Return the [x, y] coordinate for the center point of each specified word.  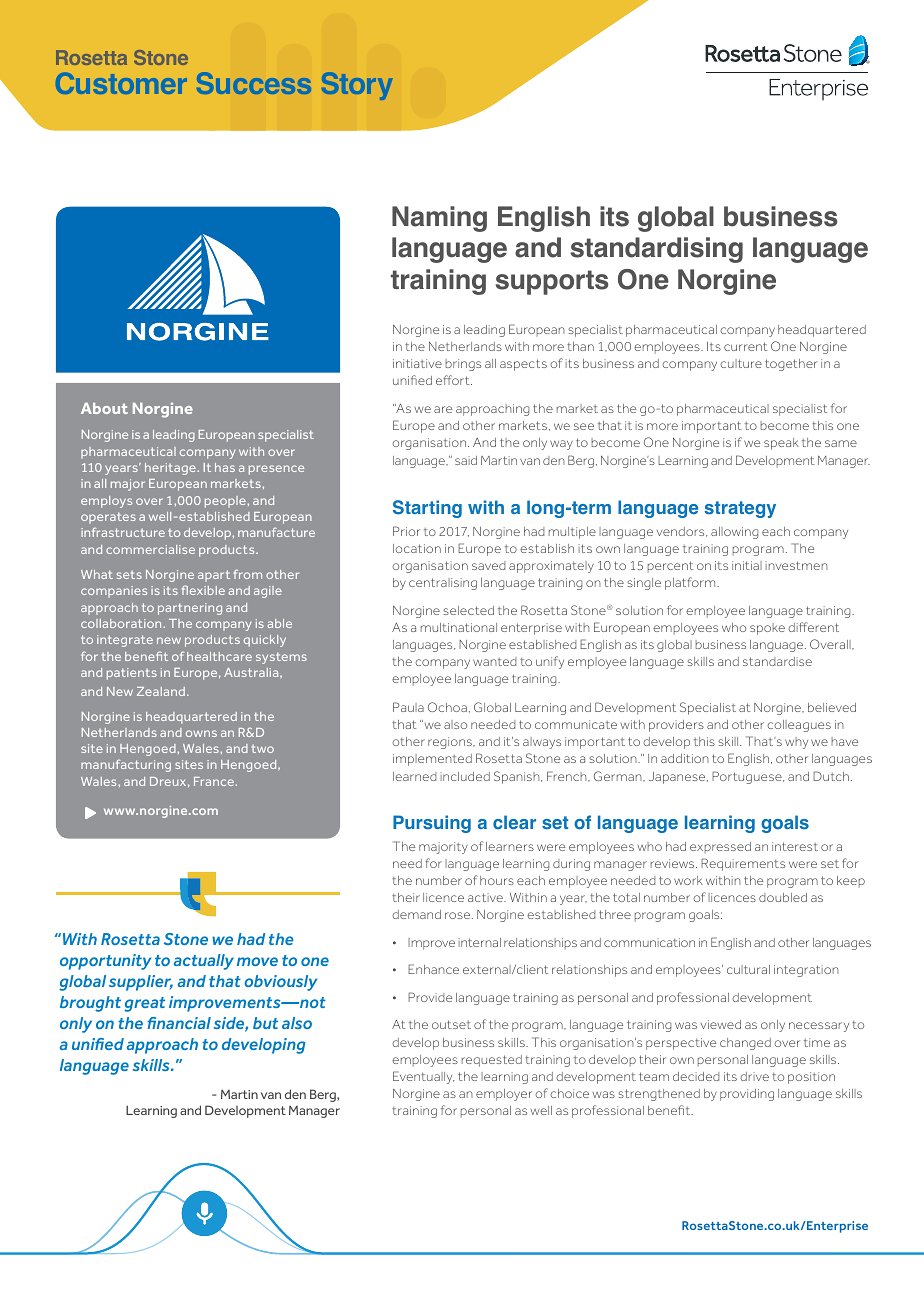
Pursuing [432, 824]
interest [795, 846]
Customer [121, 83]
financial [179, 1023]
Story [357, 86]
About [104, 408]
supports [552, 282]
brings [463, 365]
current [745, 346]
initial [747, 565]
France [215, 781]
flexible [203, 590]
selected [468, 610]
